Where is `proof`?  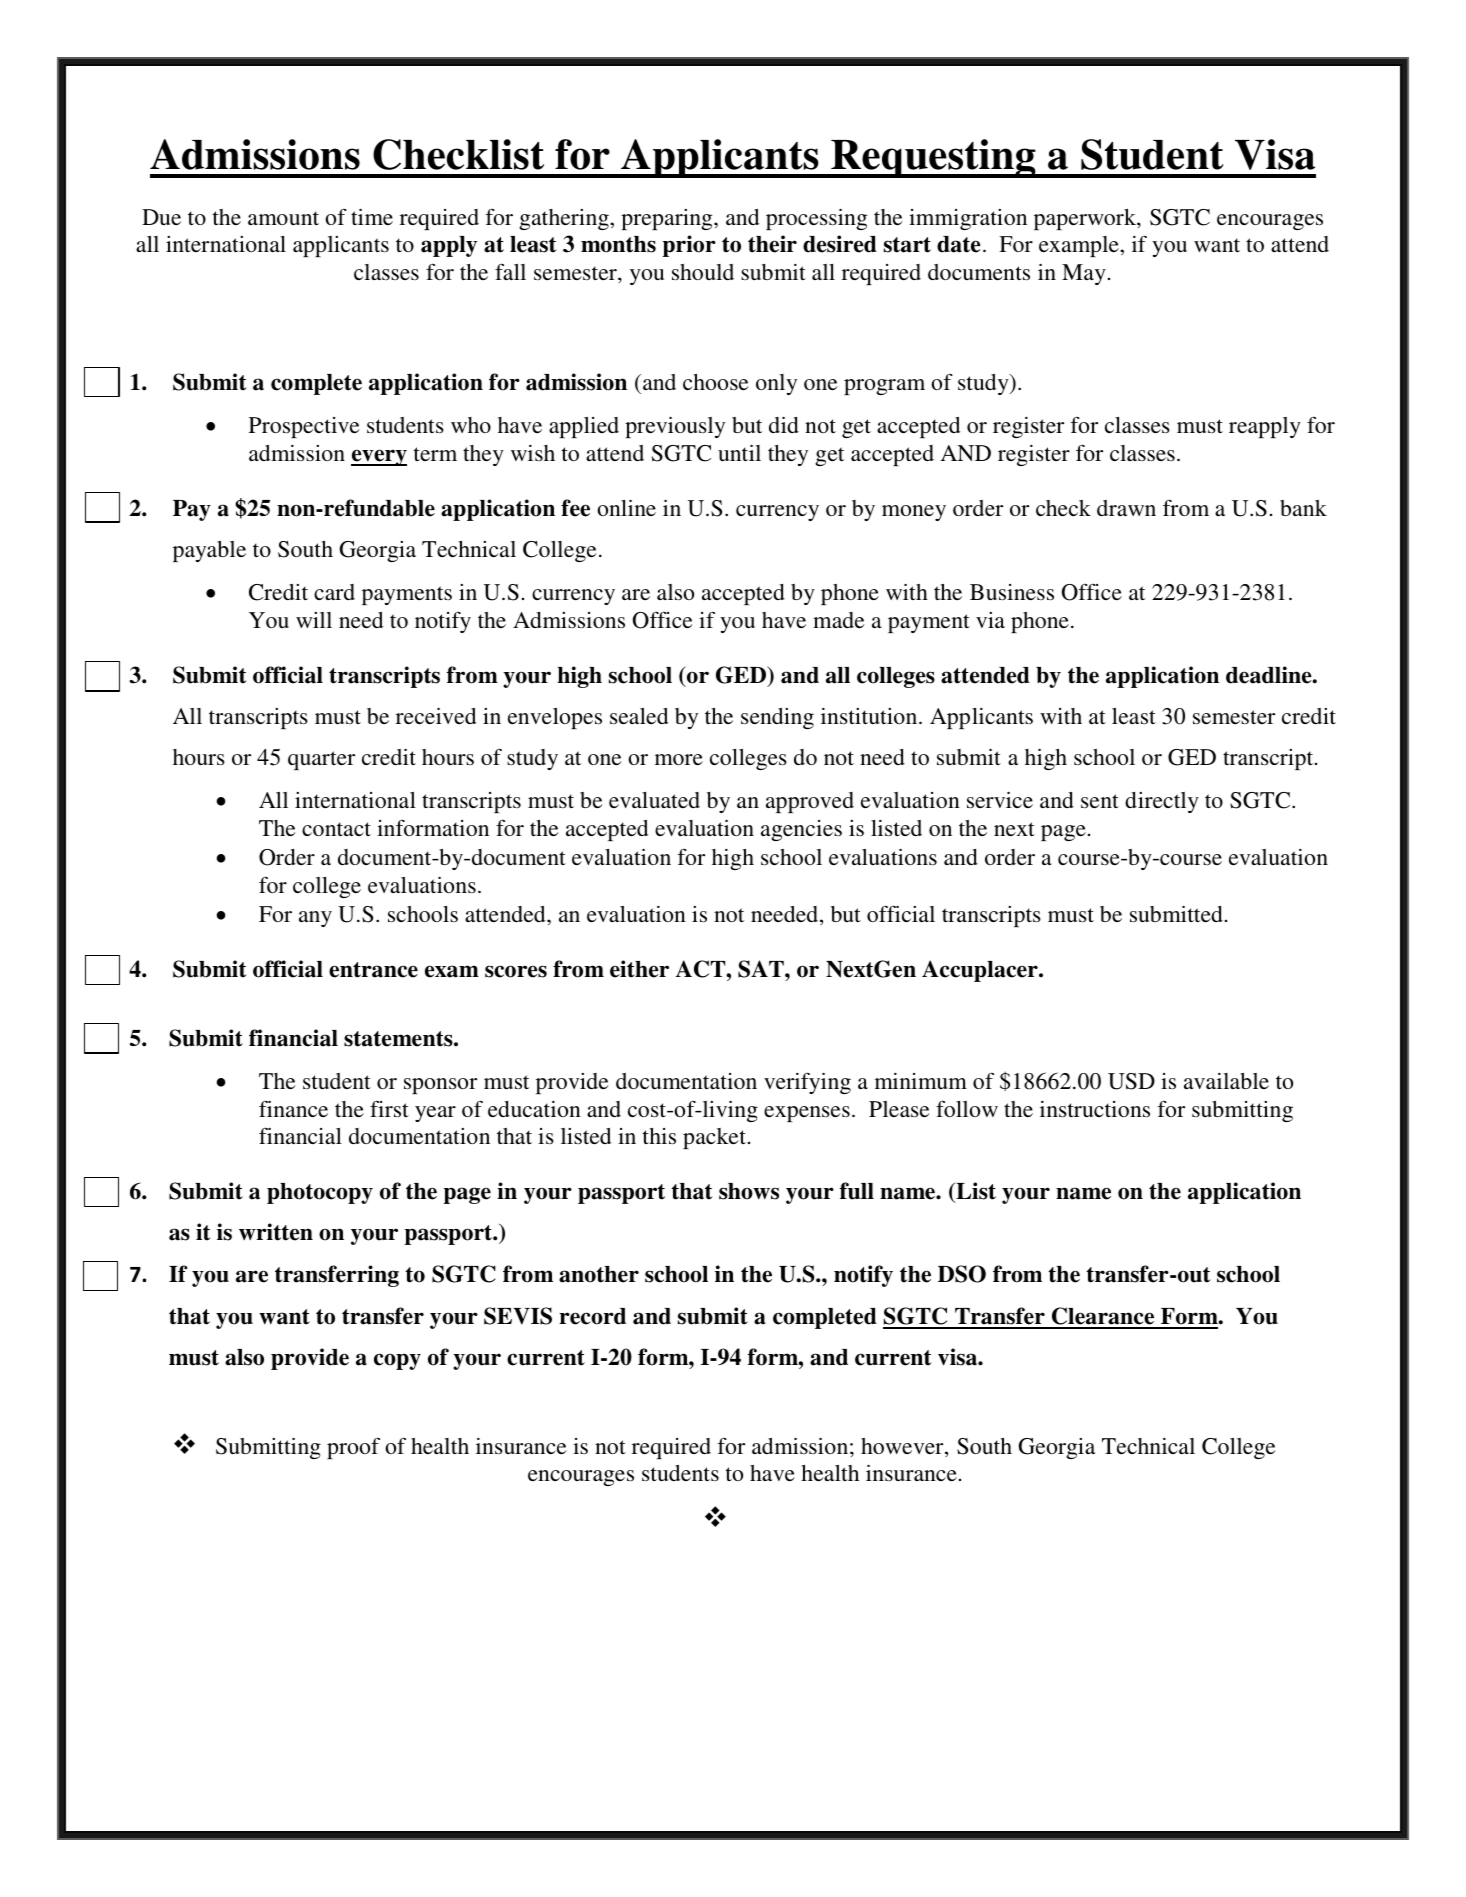
proof is located at coordinates (353, 1448).
